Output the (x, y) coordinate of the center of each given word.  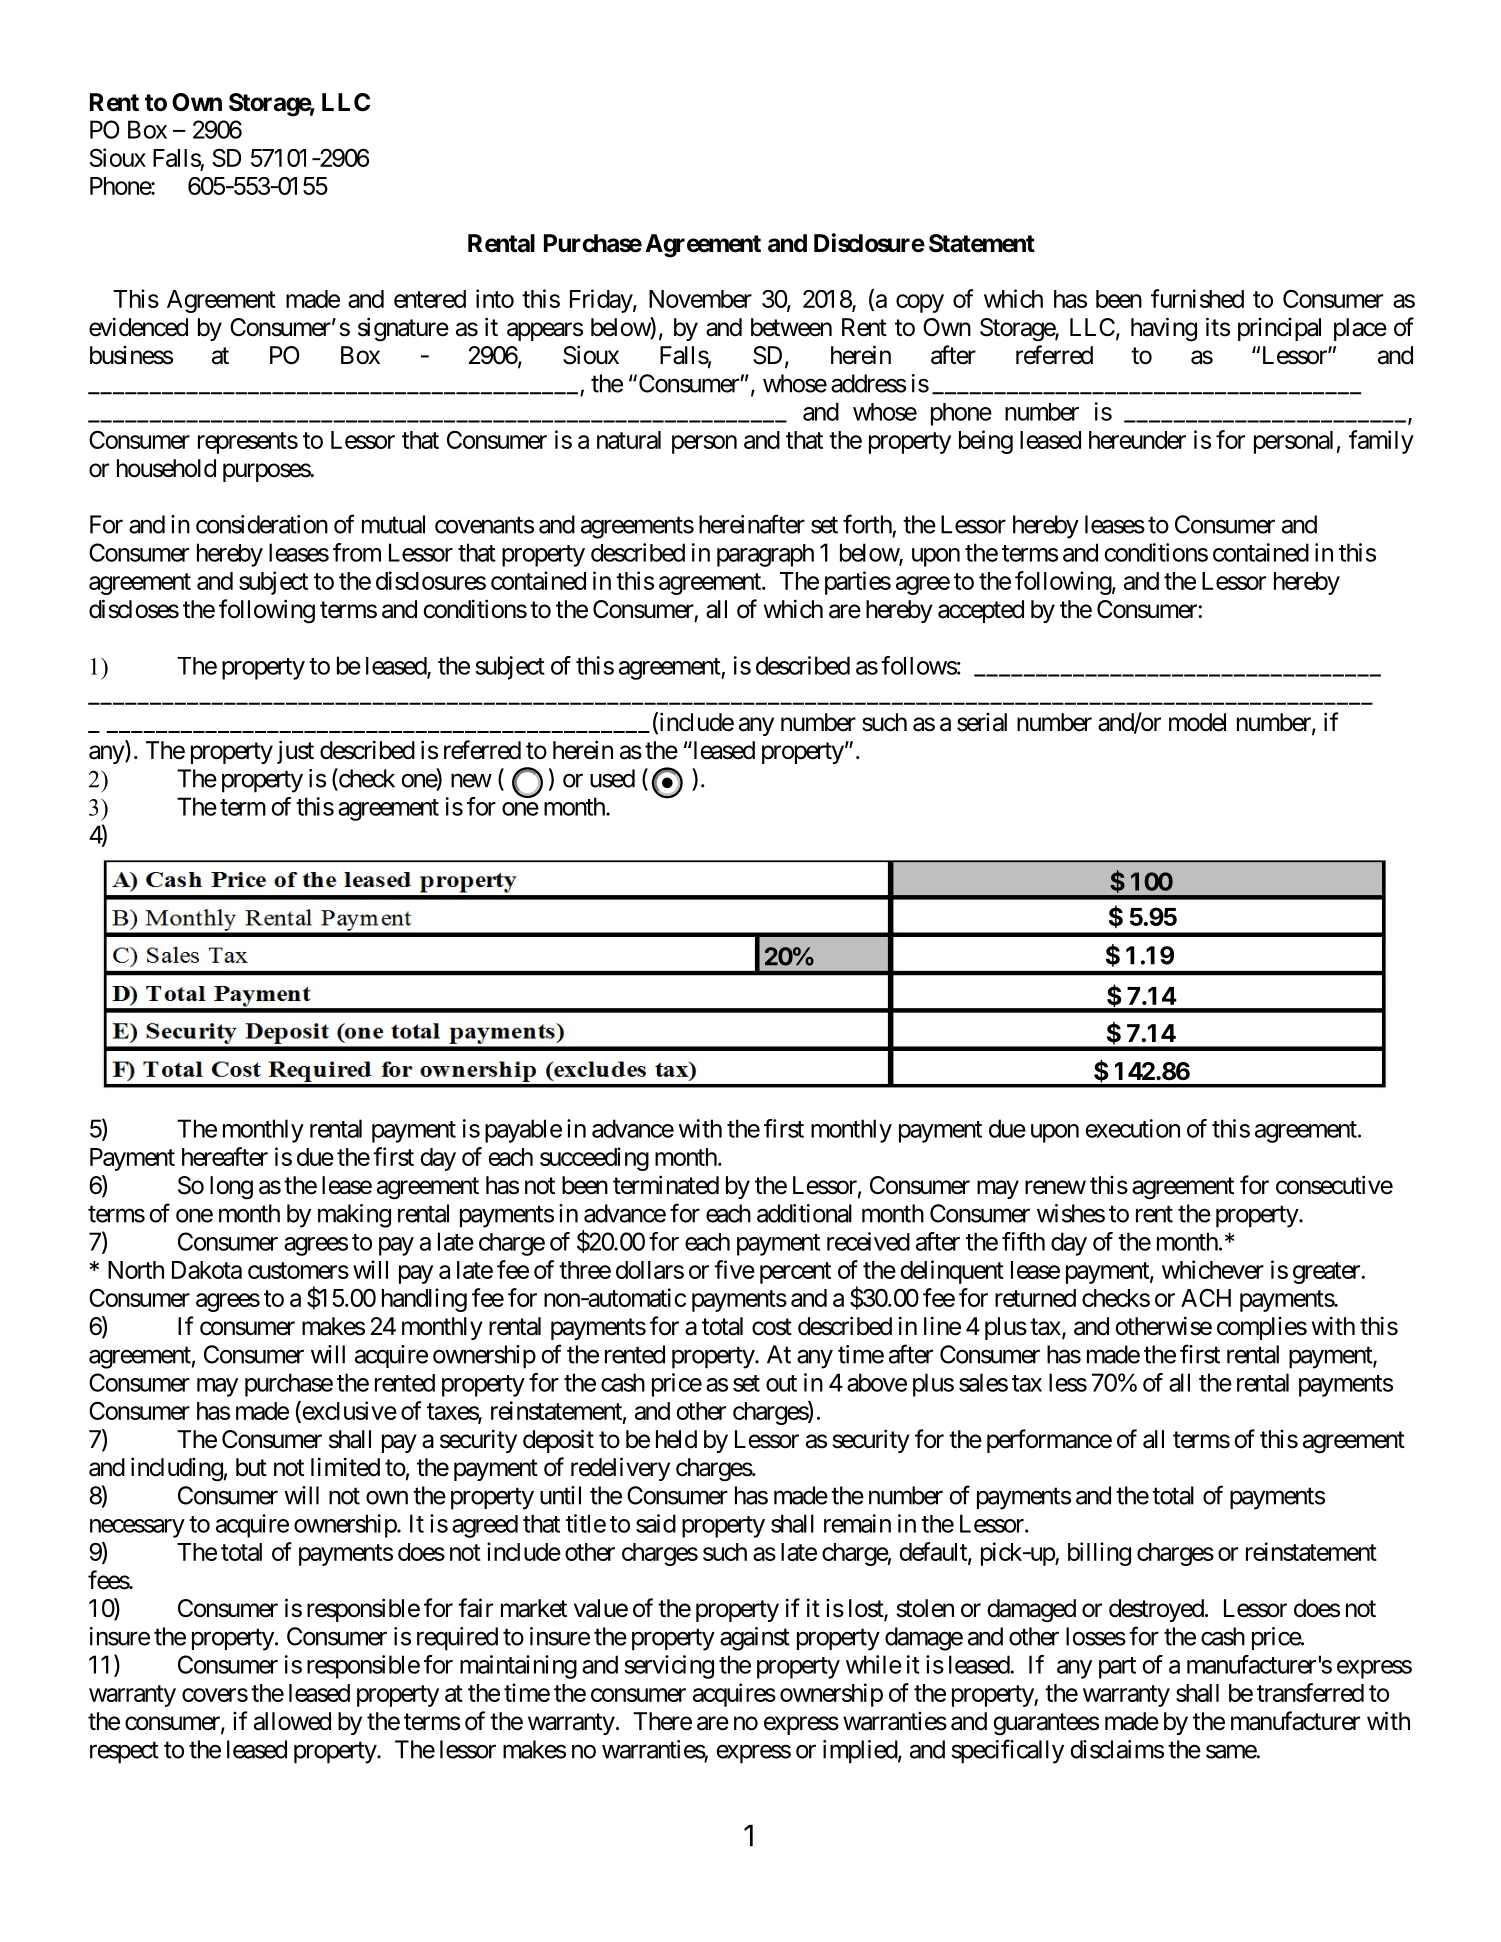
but (251, 1467)
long (231, 1188)
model (1197, 722)
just (295, 752)
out (781, 1383)
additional (804, 1213)
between (791, 327)
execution (1132, 1128)
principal (1279, 329)
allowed (292, 1721)
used (612, 778)
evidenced (138, 327)
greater (1327, 1273)
